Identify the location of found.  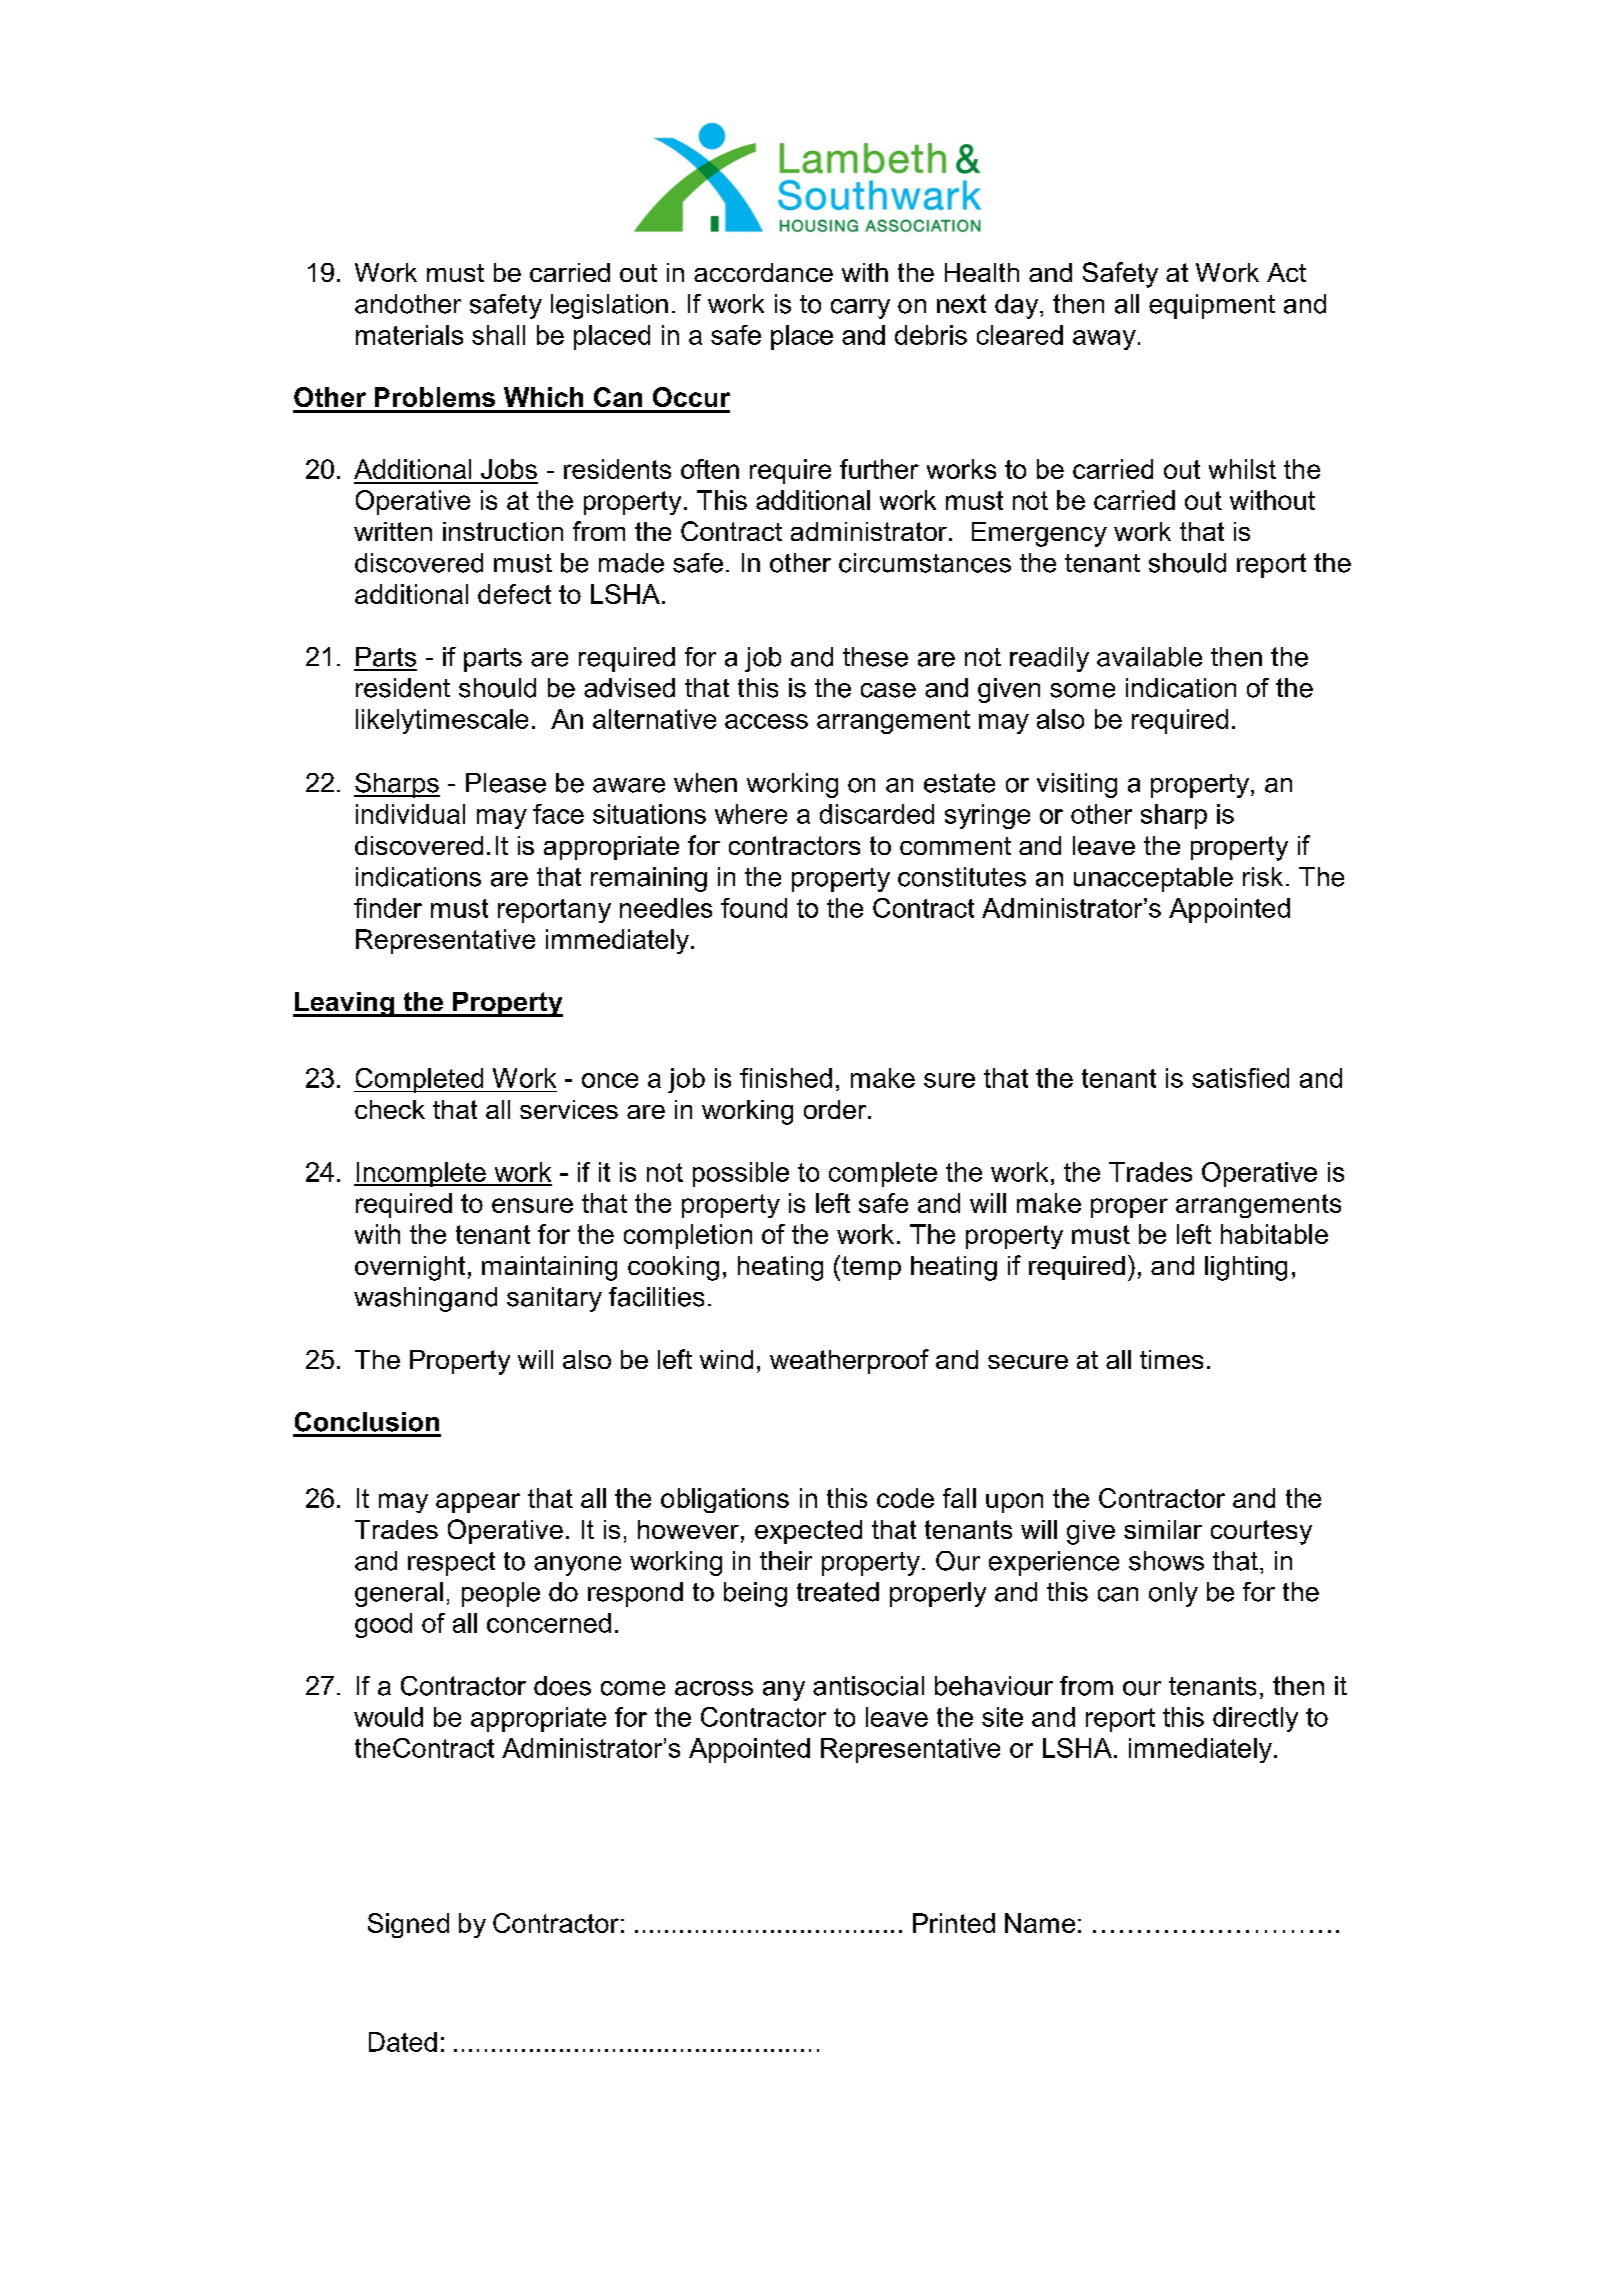
(754, 908).
